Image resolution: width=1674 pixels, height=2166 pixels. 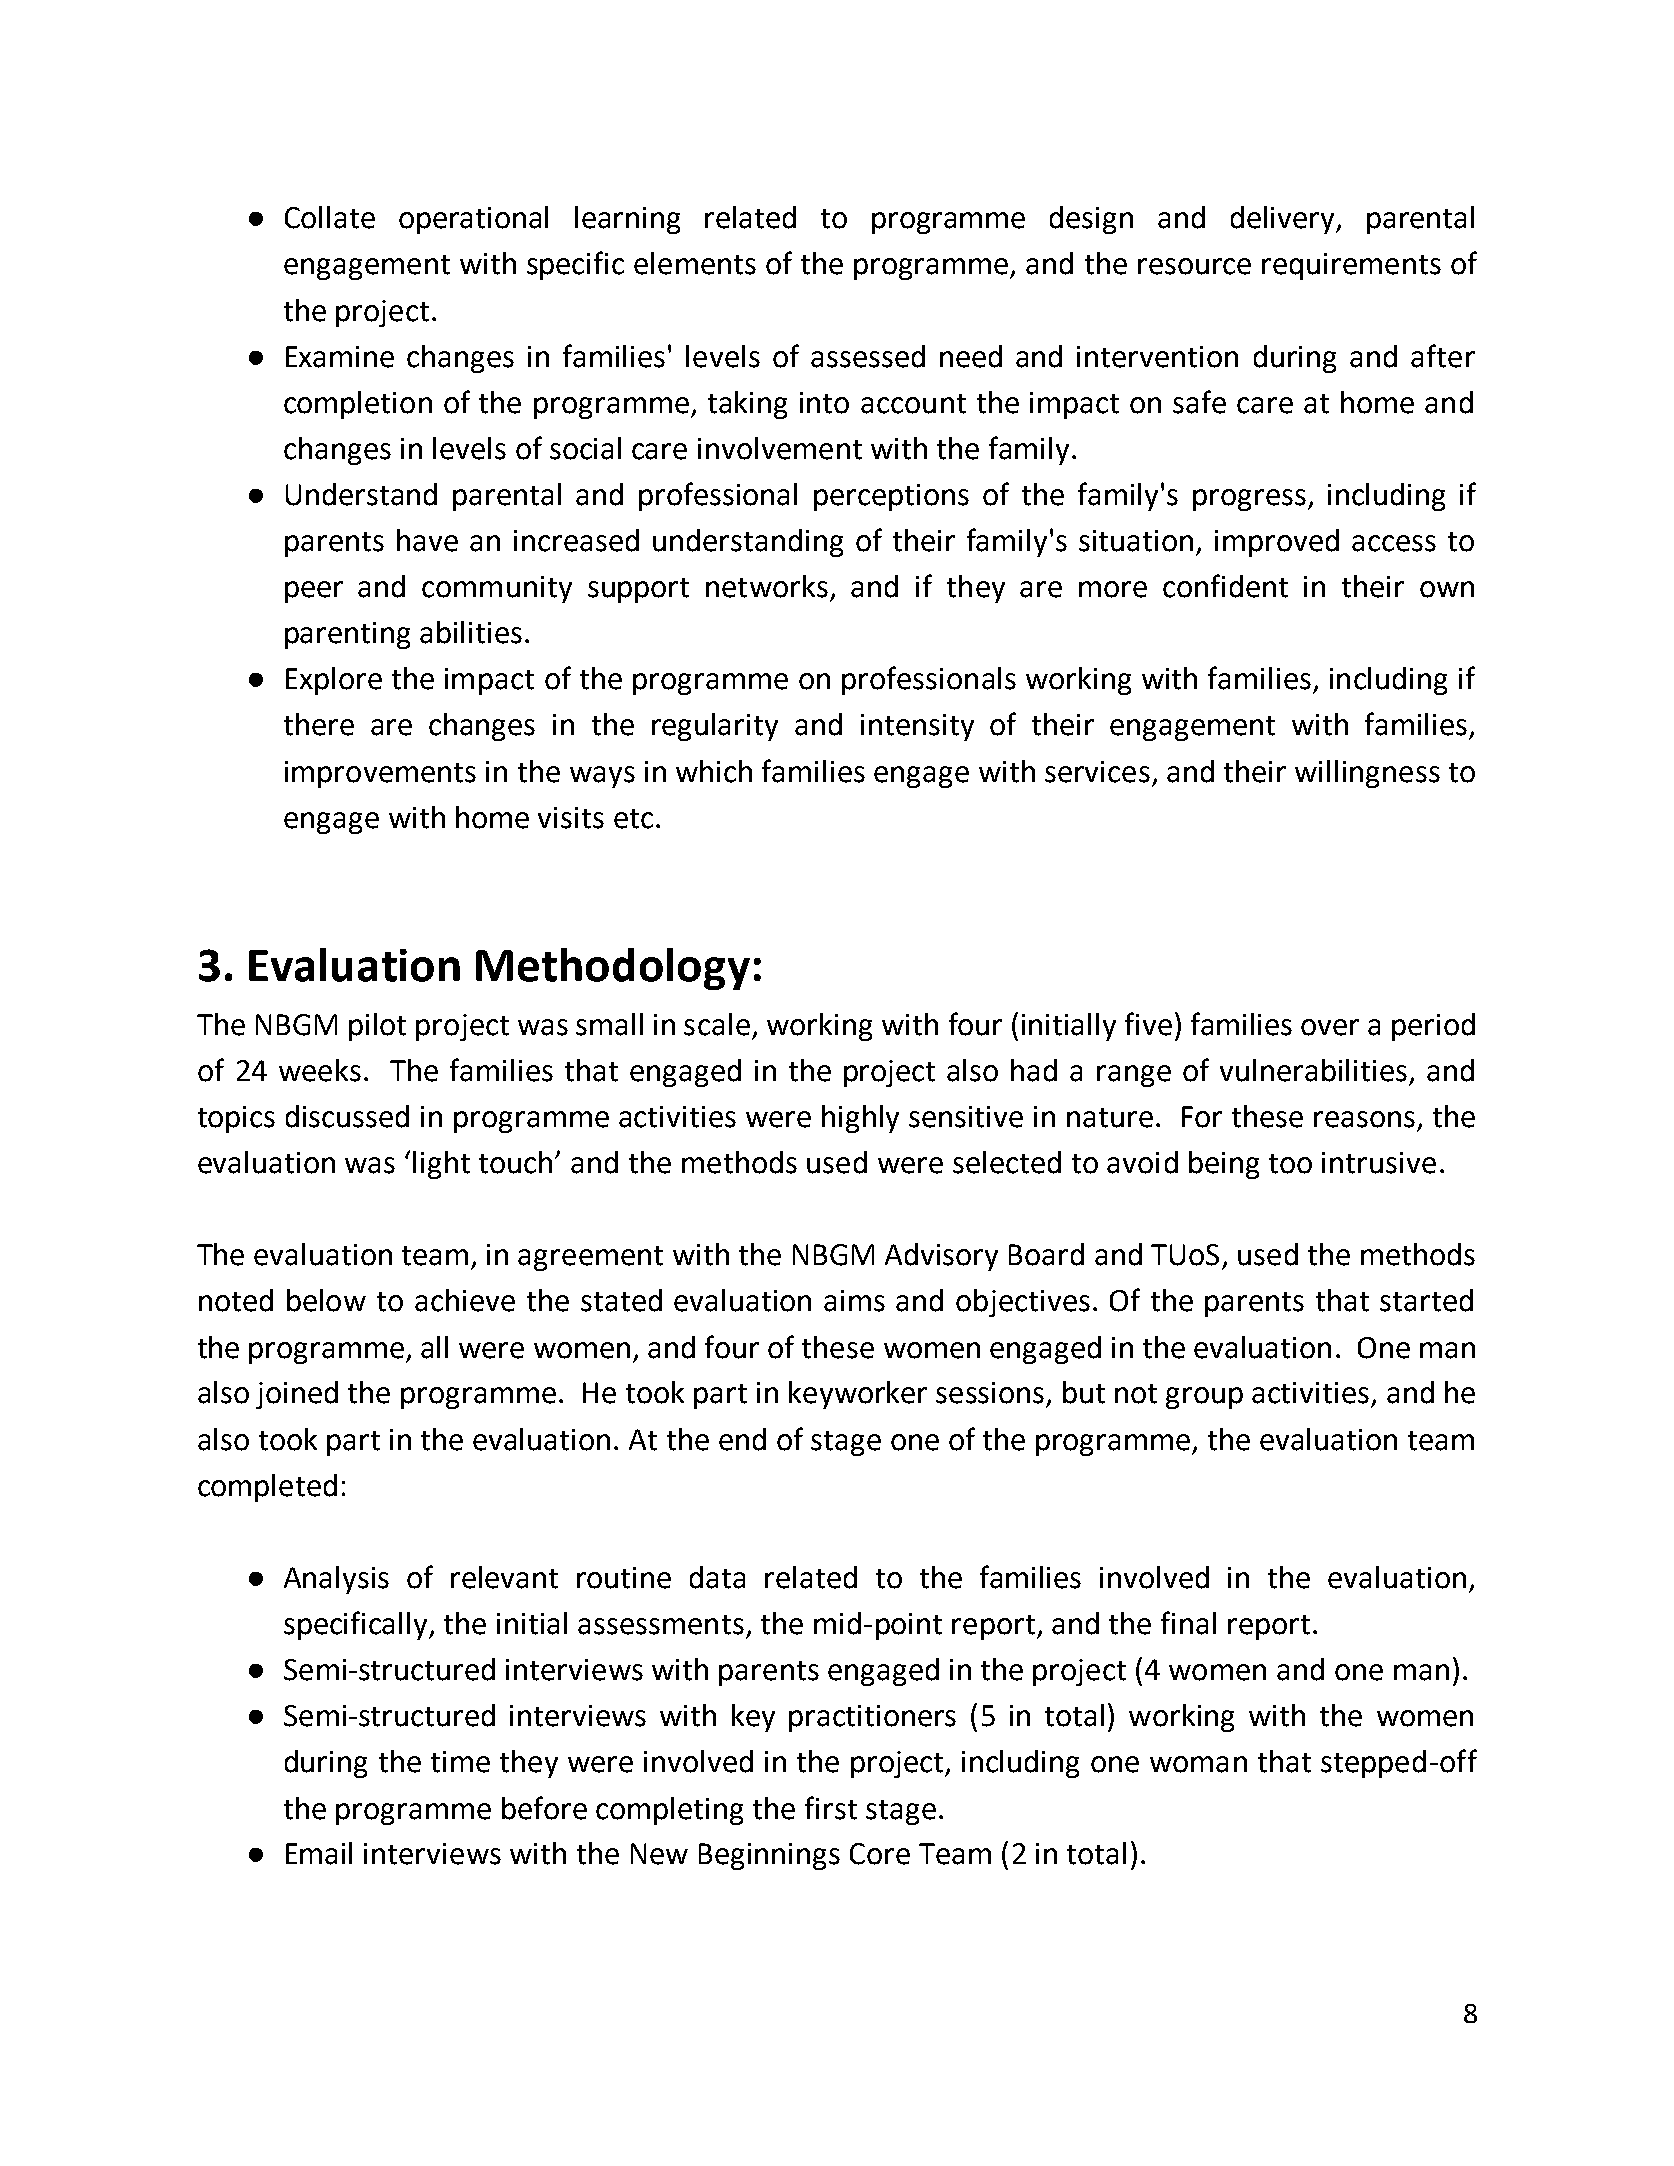 I want to click on Collate, so click(x=330, y=217).
